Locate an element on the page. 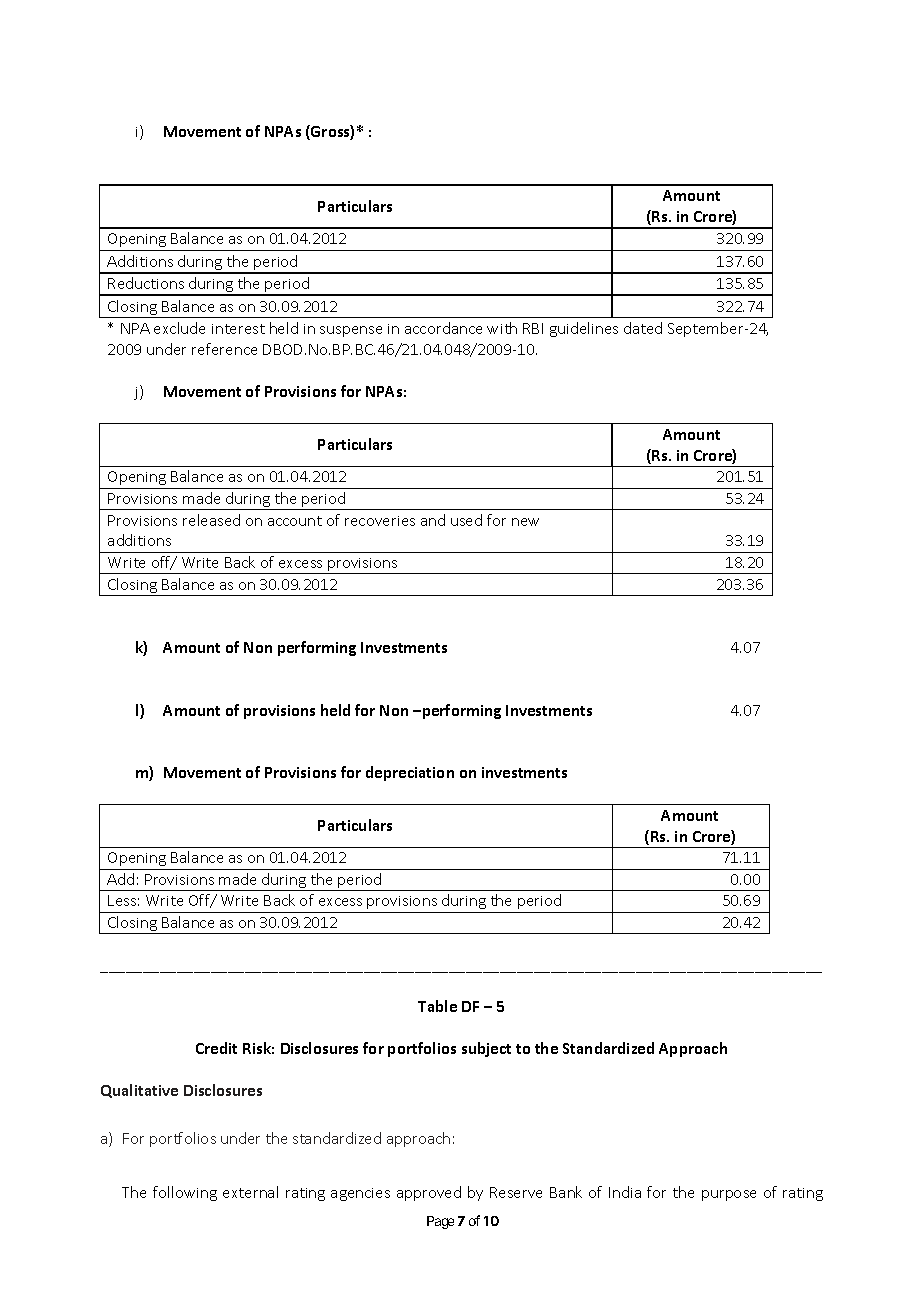 The image size is (924, 1307). interest is located at coordinates (238, 329).
